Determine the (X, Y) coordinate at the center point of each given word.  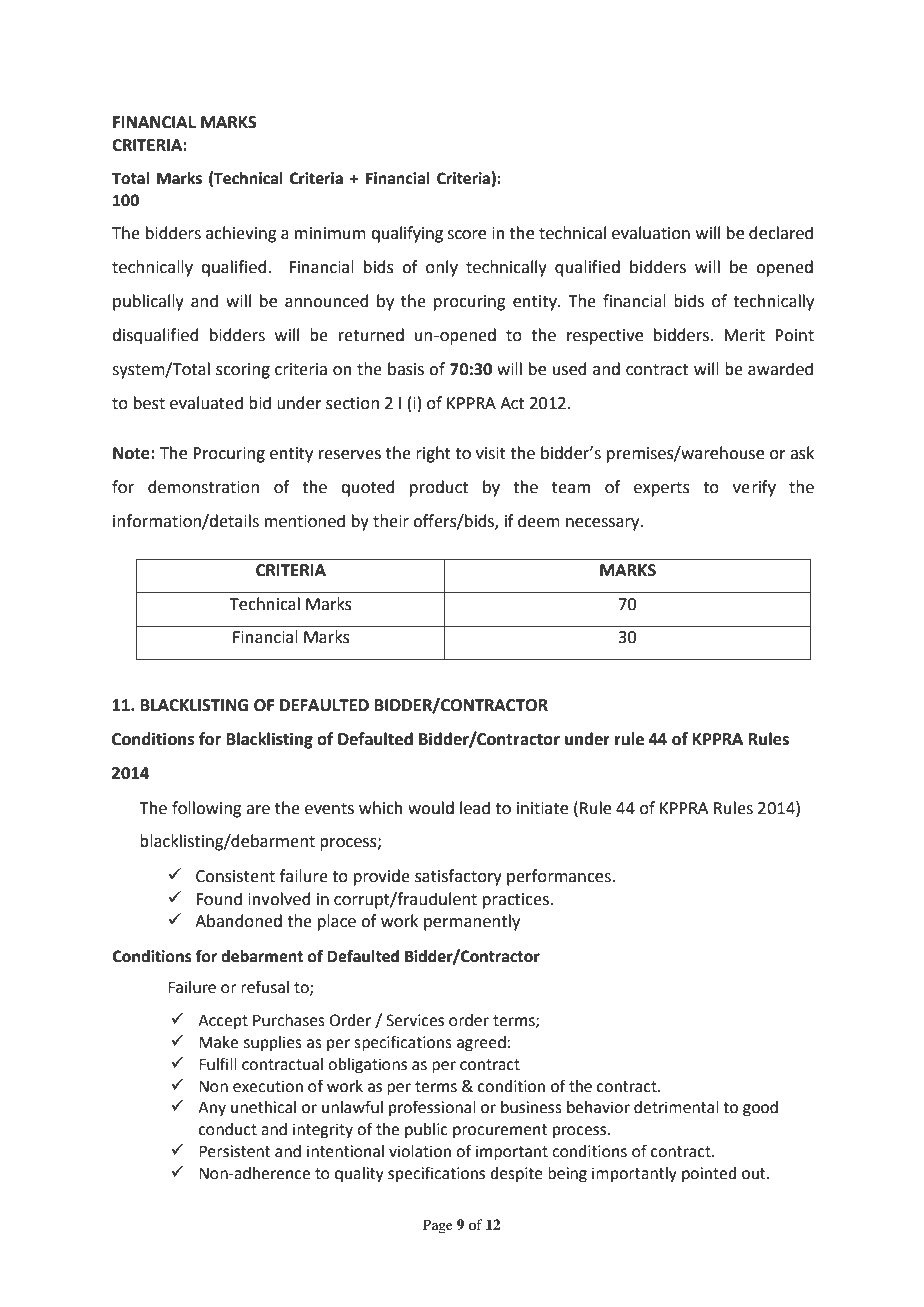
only (442, 268)
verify (754, 488)
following (207, 809)
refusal (265, 987)
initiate (542, 808)
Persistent (234, 1151)
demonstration (203, 487)
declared (781, 233)
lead (475, 808)
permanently (472, 922)
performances (560, 877)
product (439, 488)
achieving (241, 234)
